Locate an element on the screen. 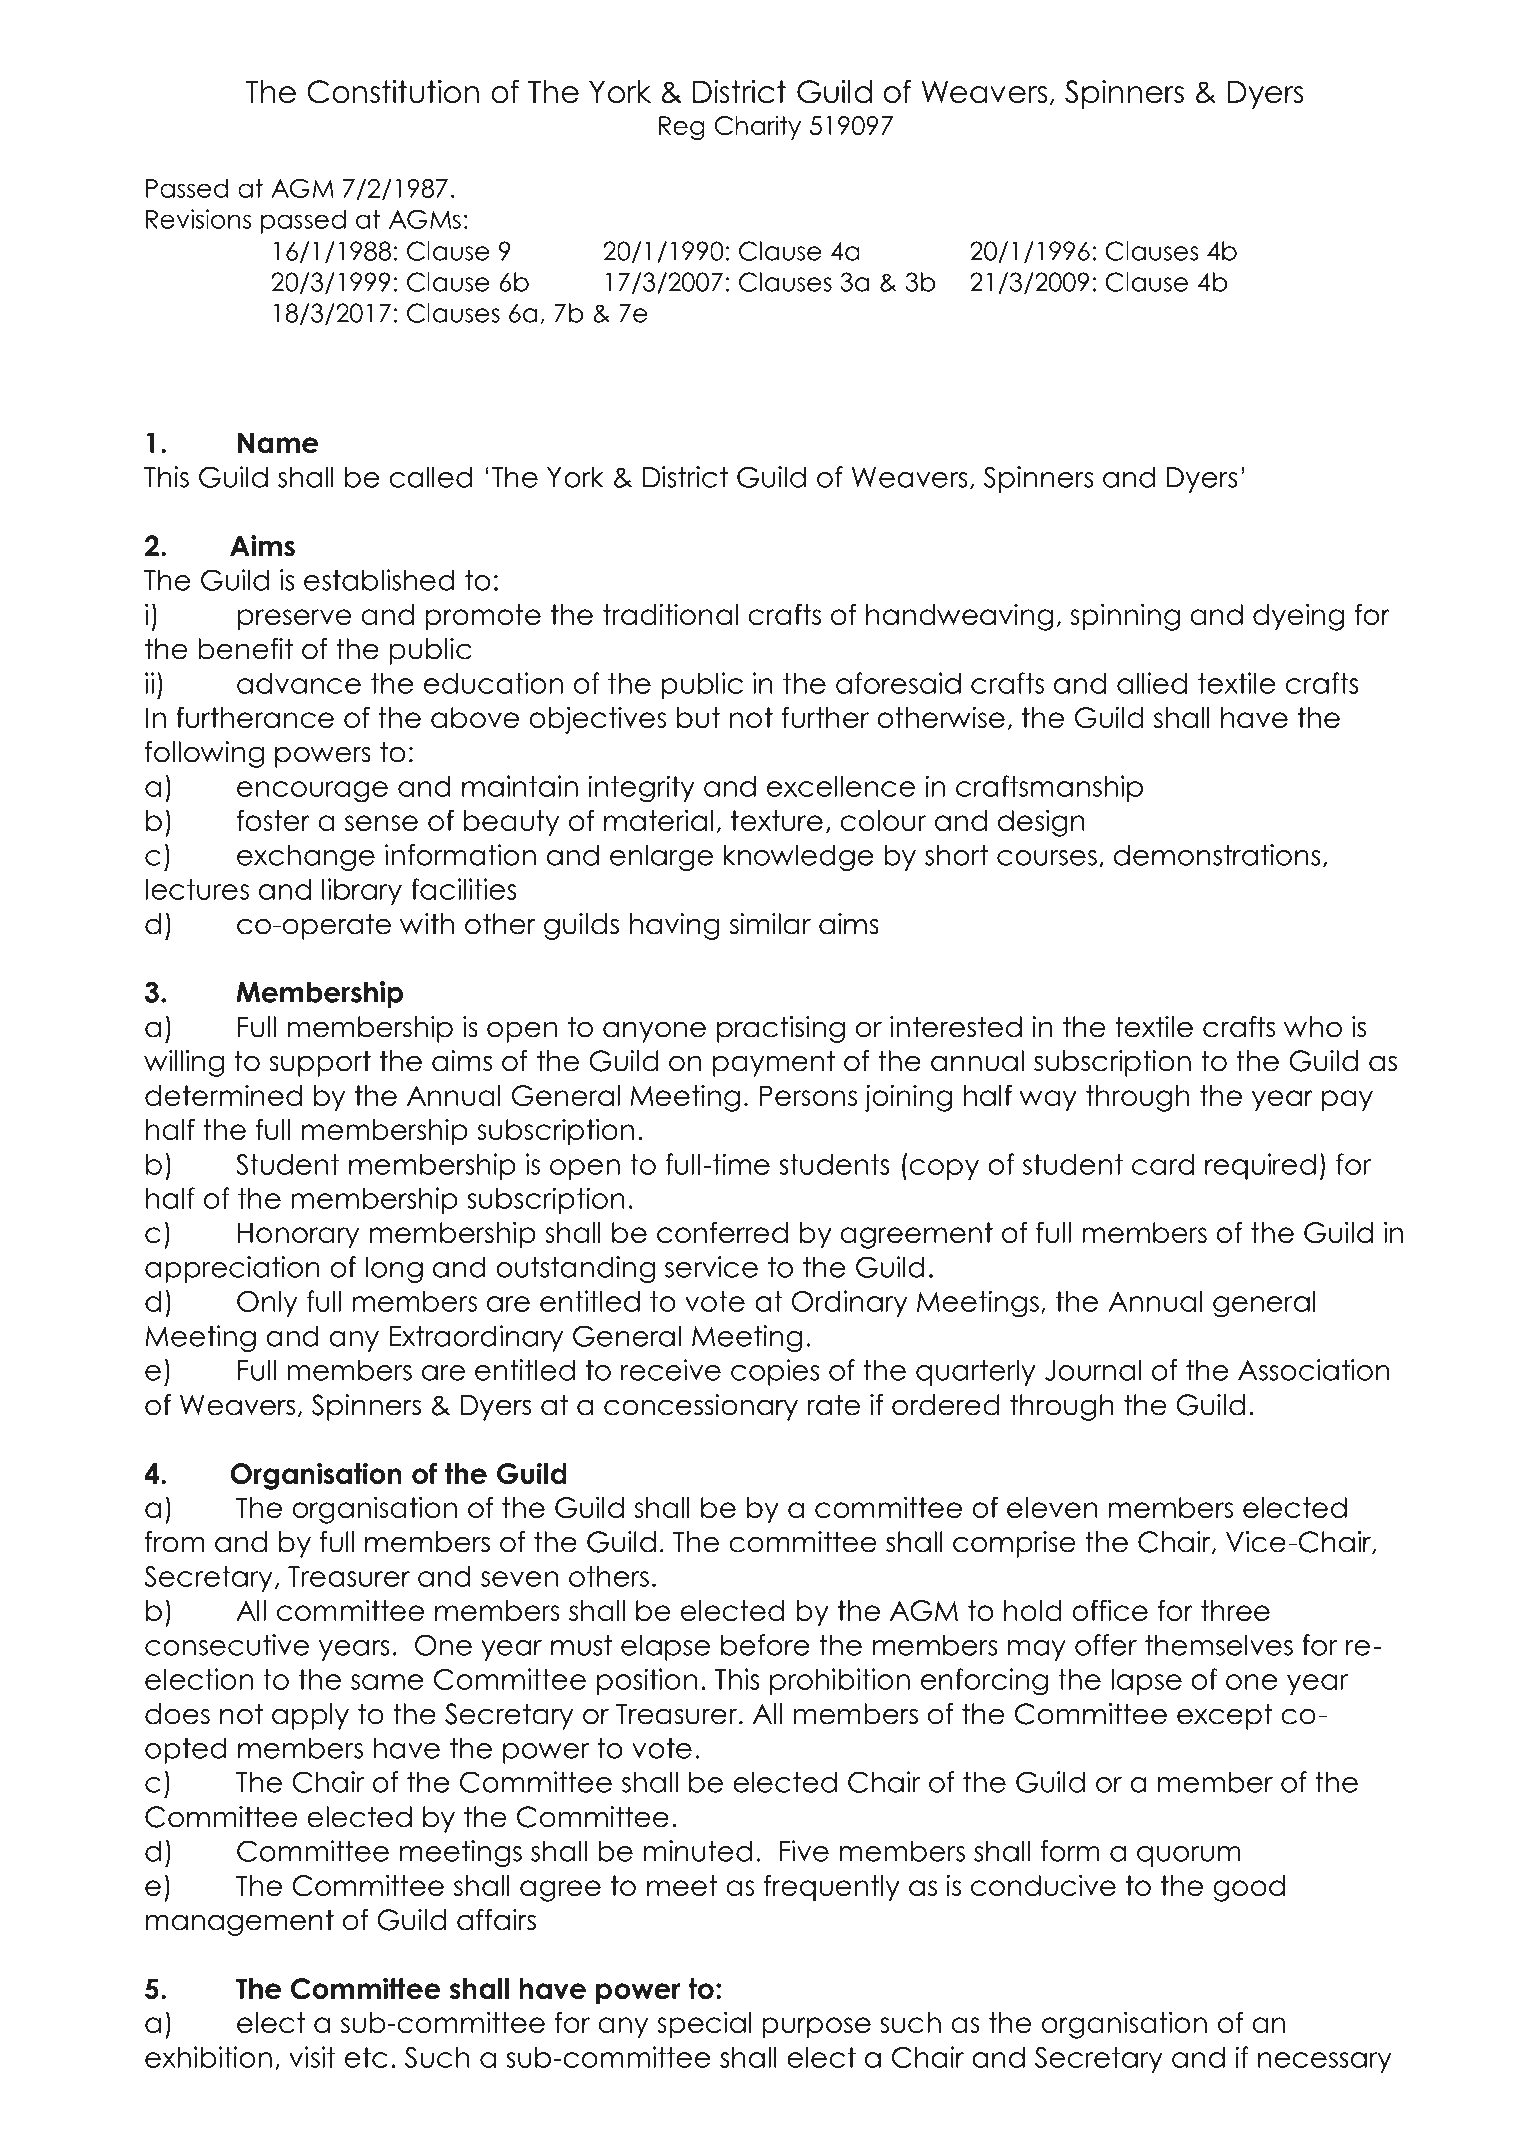 The image size is (1515, 2144). texture is located at coordinates (777, 820).
